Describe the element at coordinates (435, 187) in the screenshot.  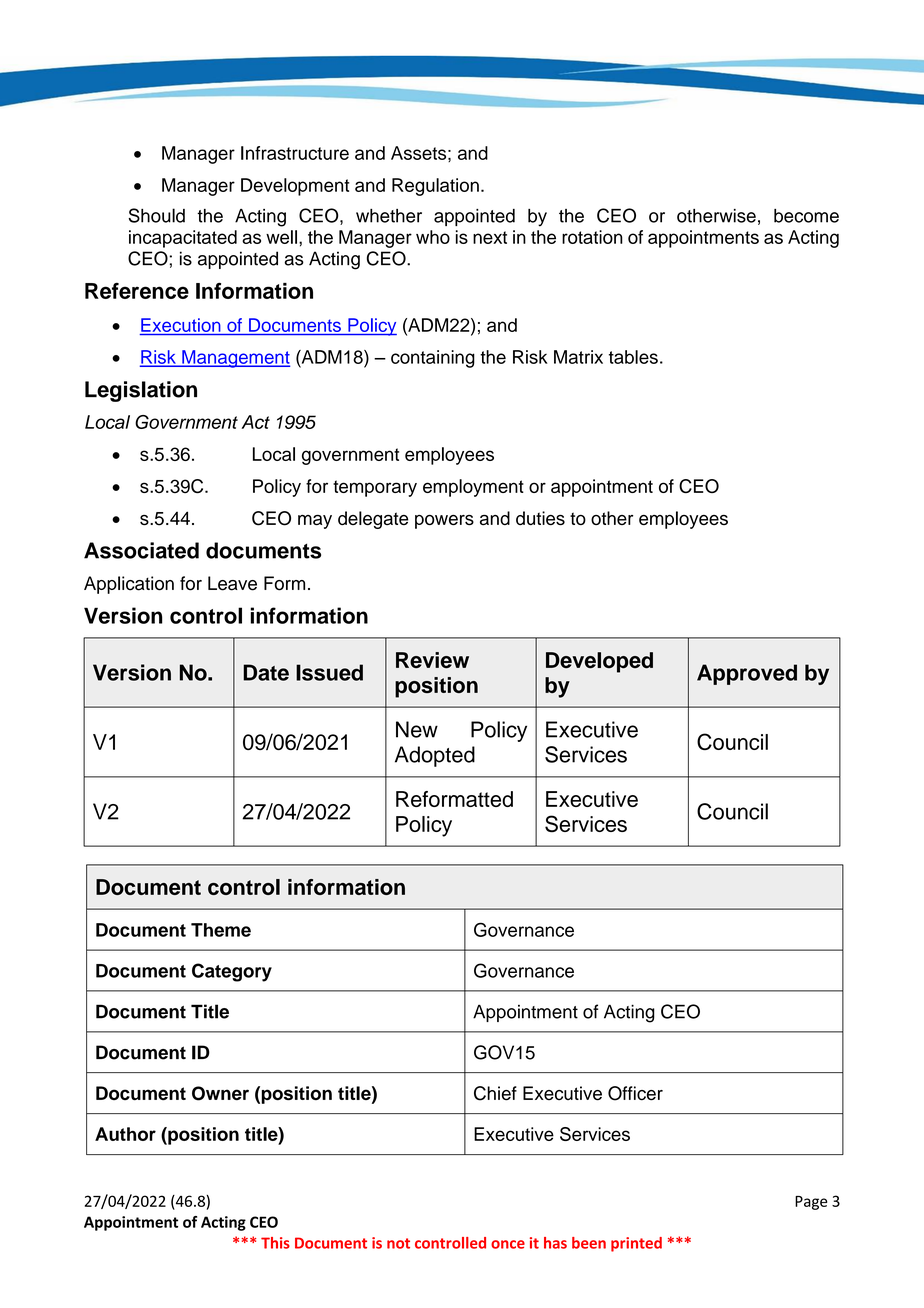
I see `Regulation` at that location.
